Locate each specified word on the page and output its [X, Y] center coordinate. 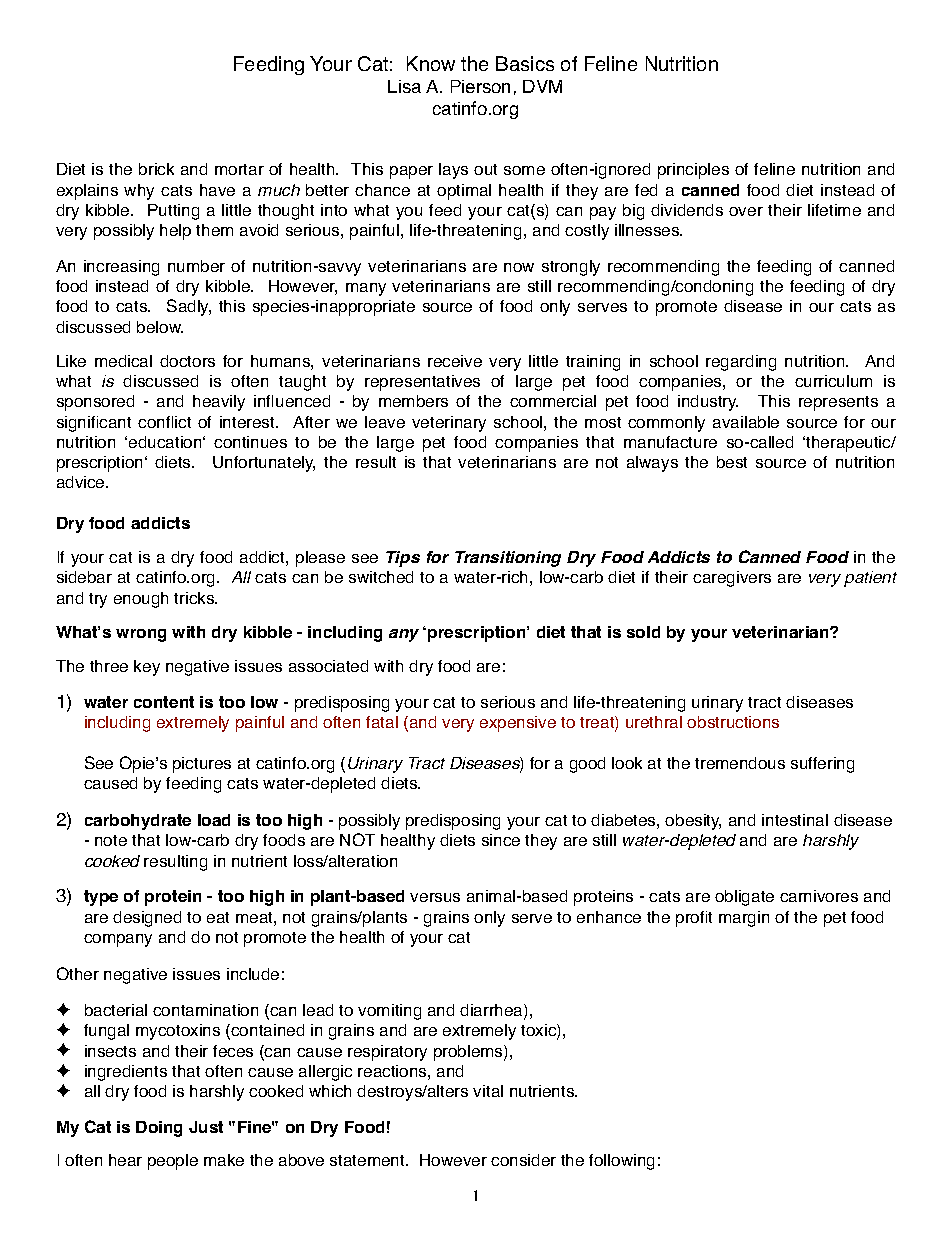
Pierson [480, 86]
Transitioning [508, 559]
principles [693, 171]
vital [488, 1091]
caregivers [732, 579]
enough [141, 600]
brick [156, 169]
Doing [159, 1129]
